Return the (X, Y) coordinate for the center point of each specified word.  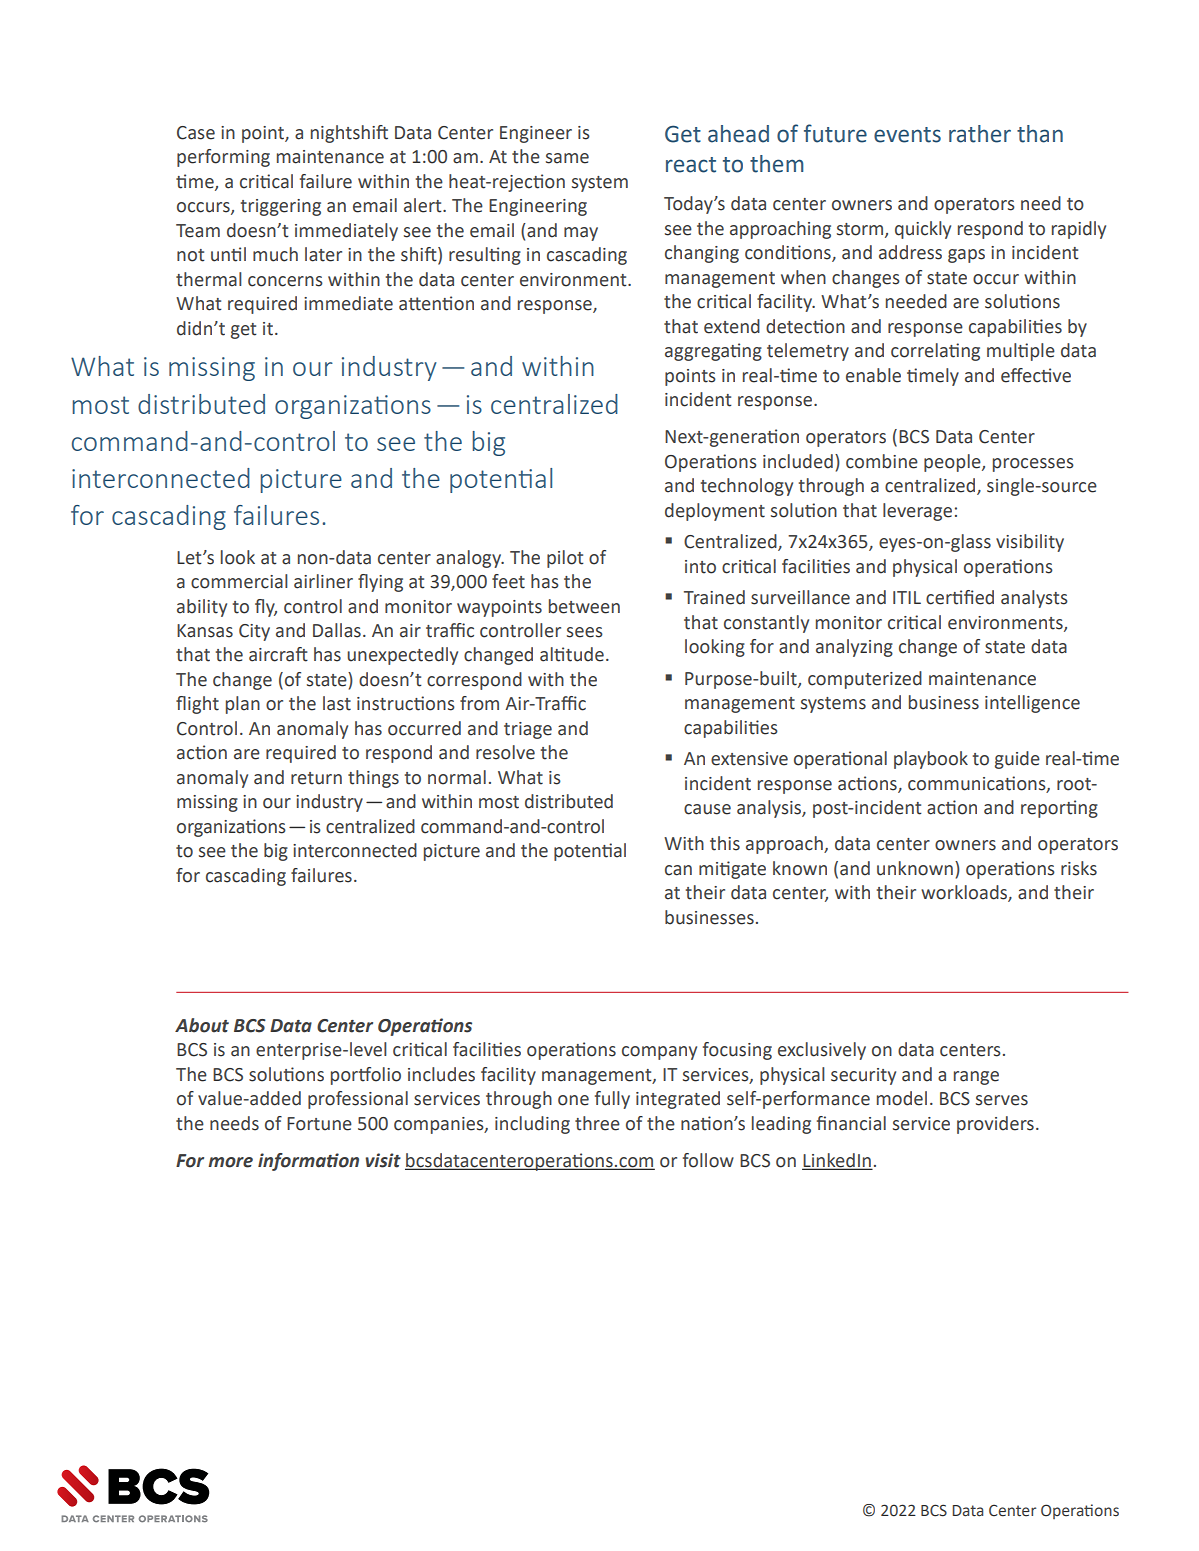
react (691, 165)
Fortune (319, 1124)
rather (980, 134)
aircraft (278, 654)
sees (585, 632)
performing (223, 158)
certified (960, 597)
